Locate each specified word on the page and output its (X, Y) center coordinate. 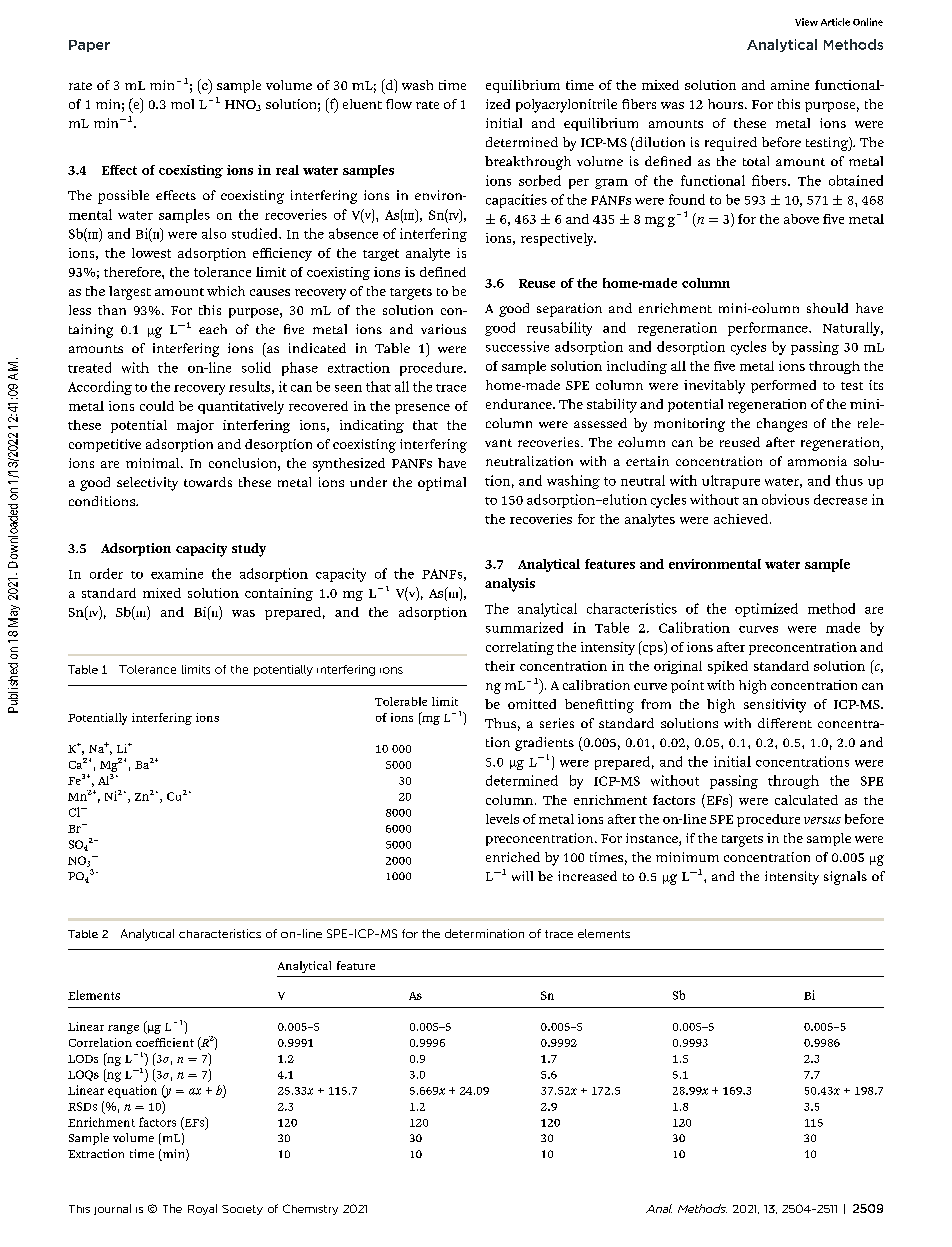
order (106, 573)
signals (845, 878)
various (443, 329)
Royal (202, 1209)
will (522, 876)
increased (587, 876)
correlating (520, 648)
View (806, 22)
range (123, 1029)
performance (769, 329)
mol (182, 104)
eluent (362, 104)
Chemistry (310, 1209)
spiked (728, 667)
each (213, 329)
